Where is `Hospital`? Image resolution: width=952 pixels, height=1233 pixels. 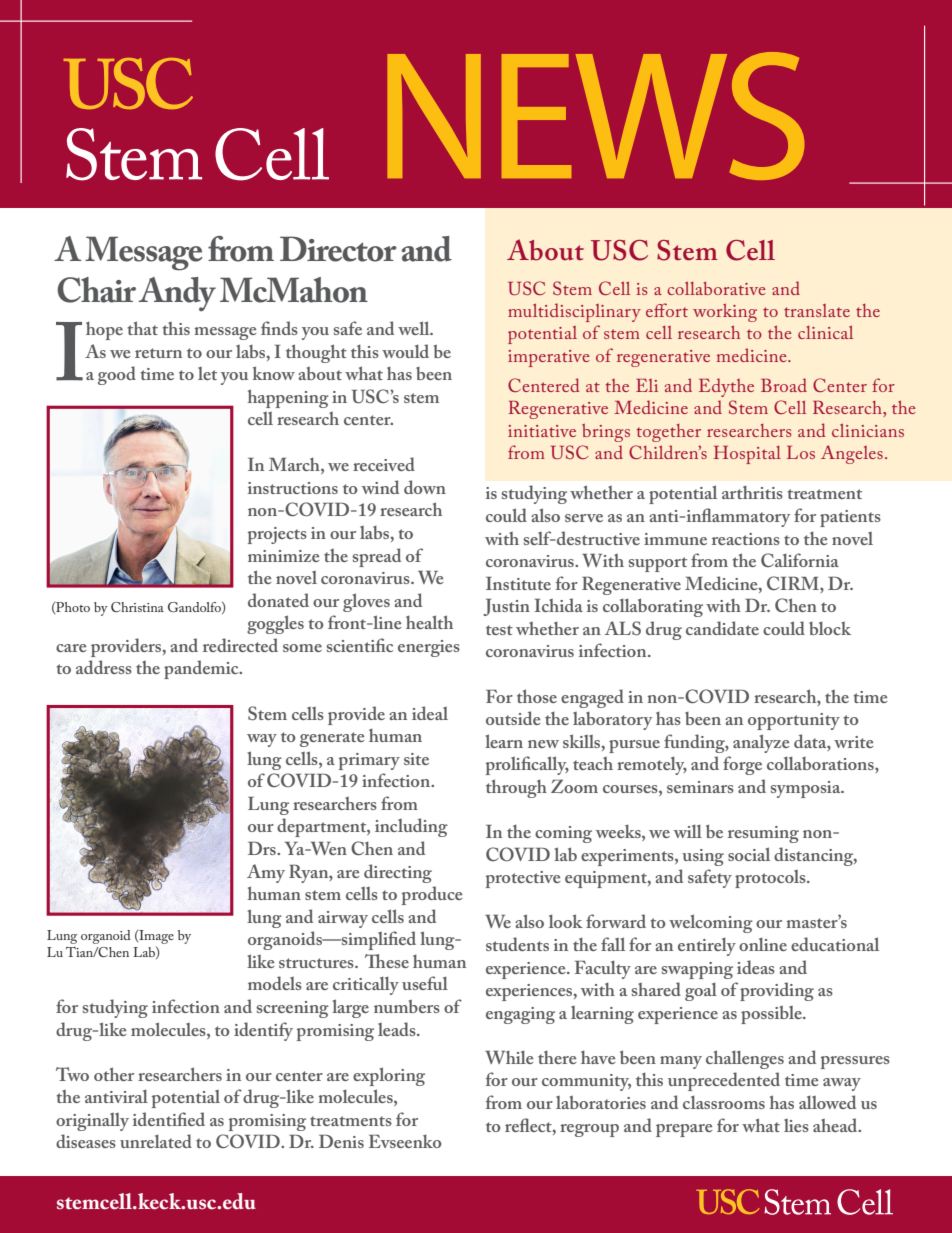
Hospital is located at coordinates (747, 455).
